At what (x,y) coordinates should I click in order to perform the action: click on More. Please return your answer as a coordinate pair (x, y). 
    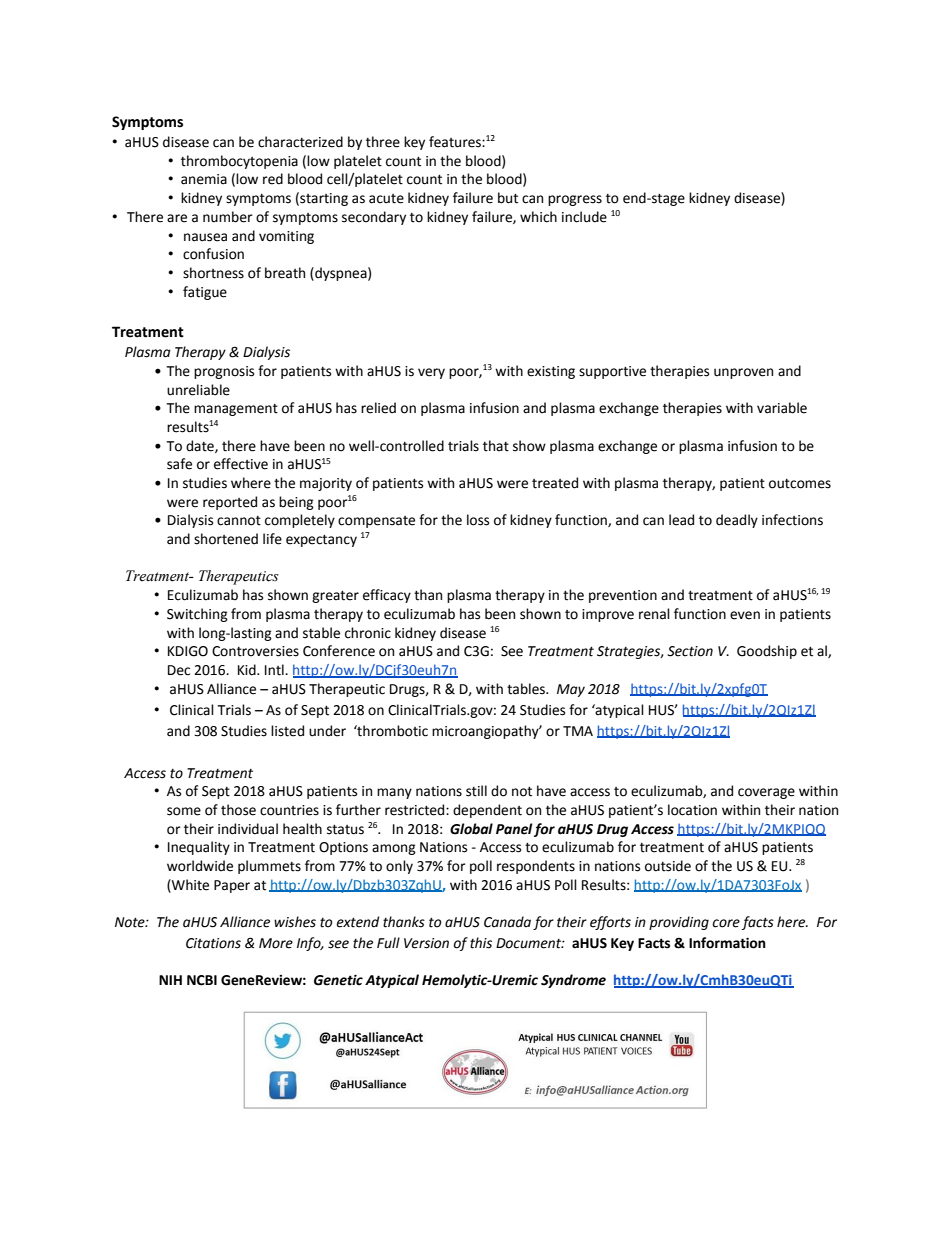
    Looking at the image, I should click on (276, 943).
